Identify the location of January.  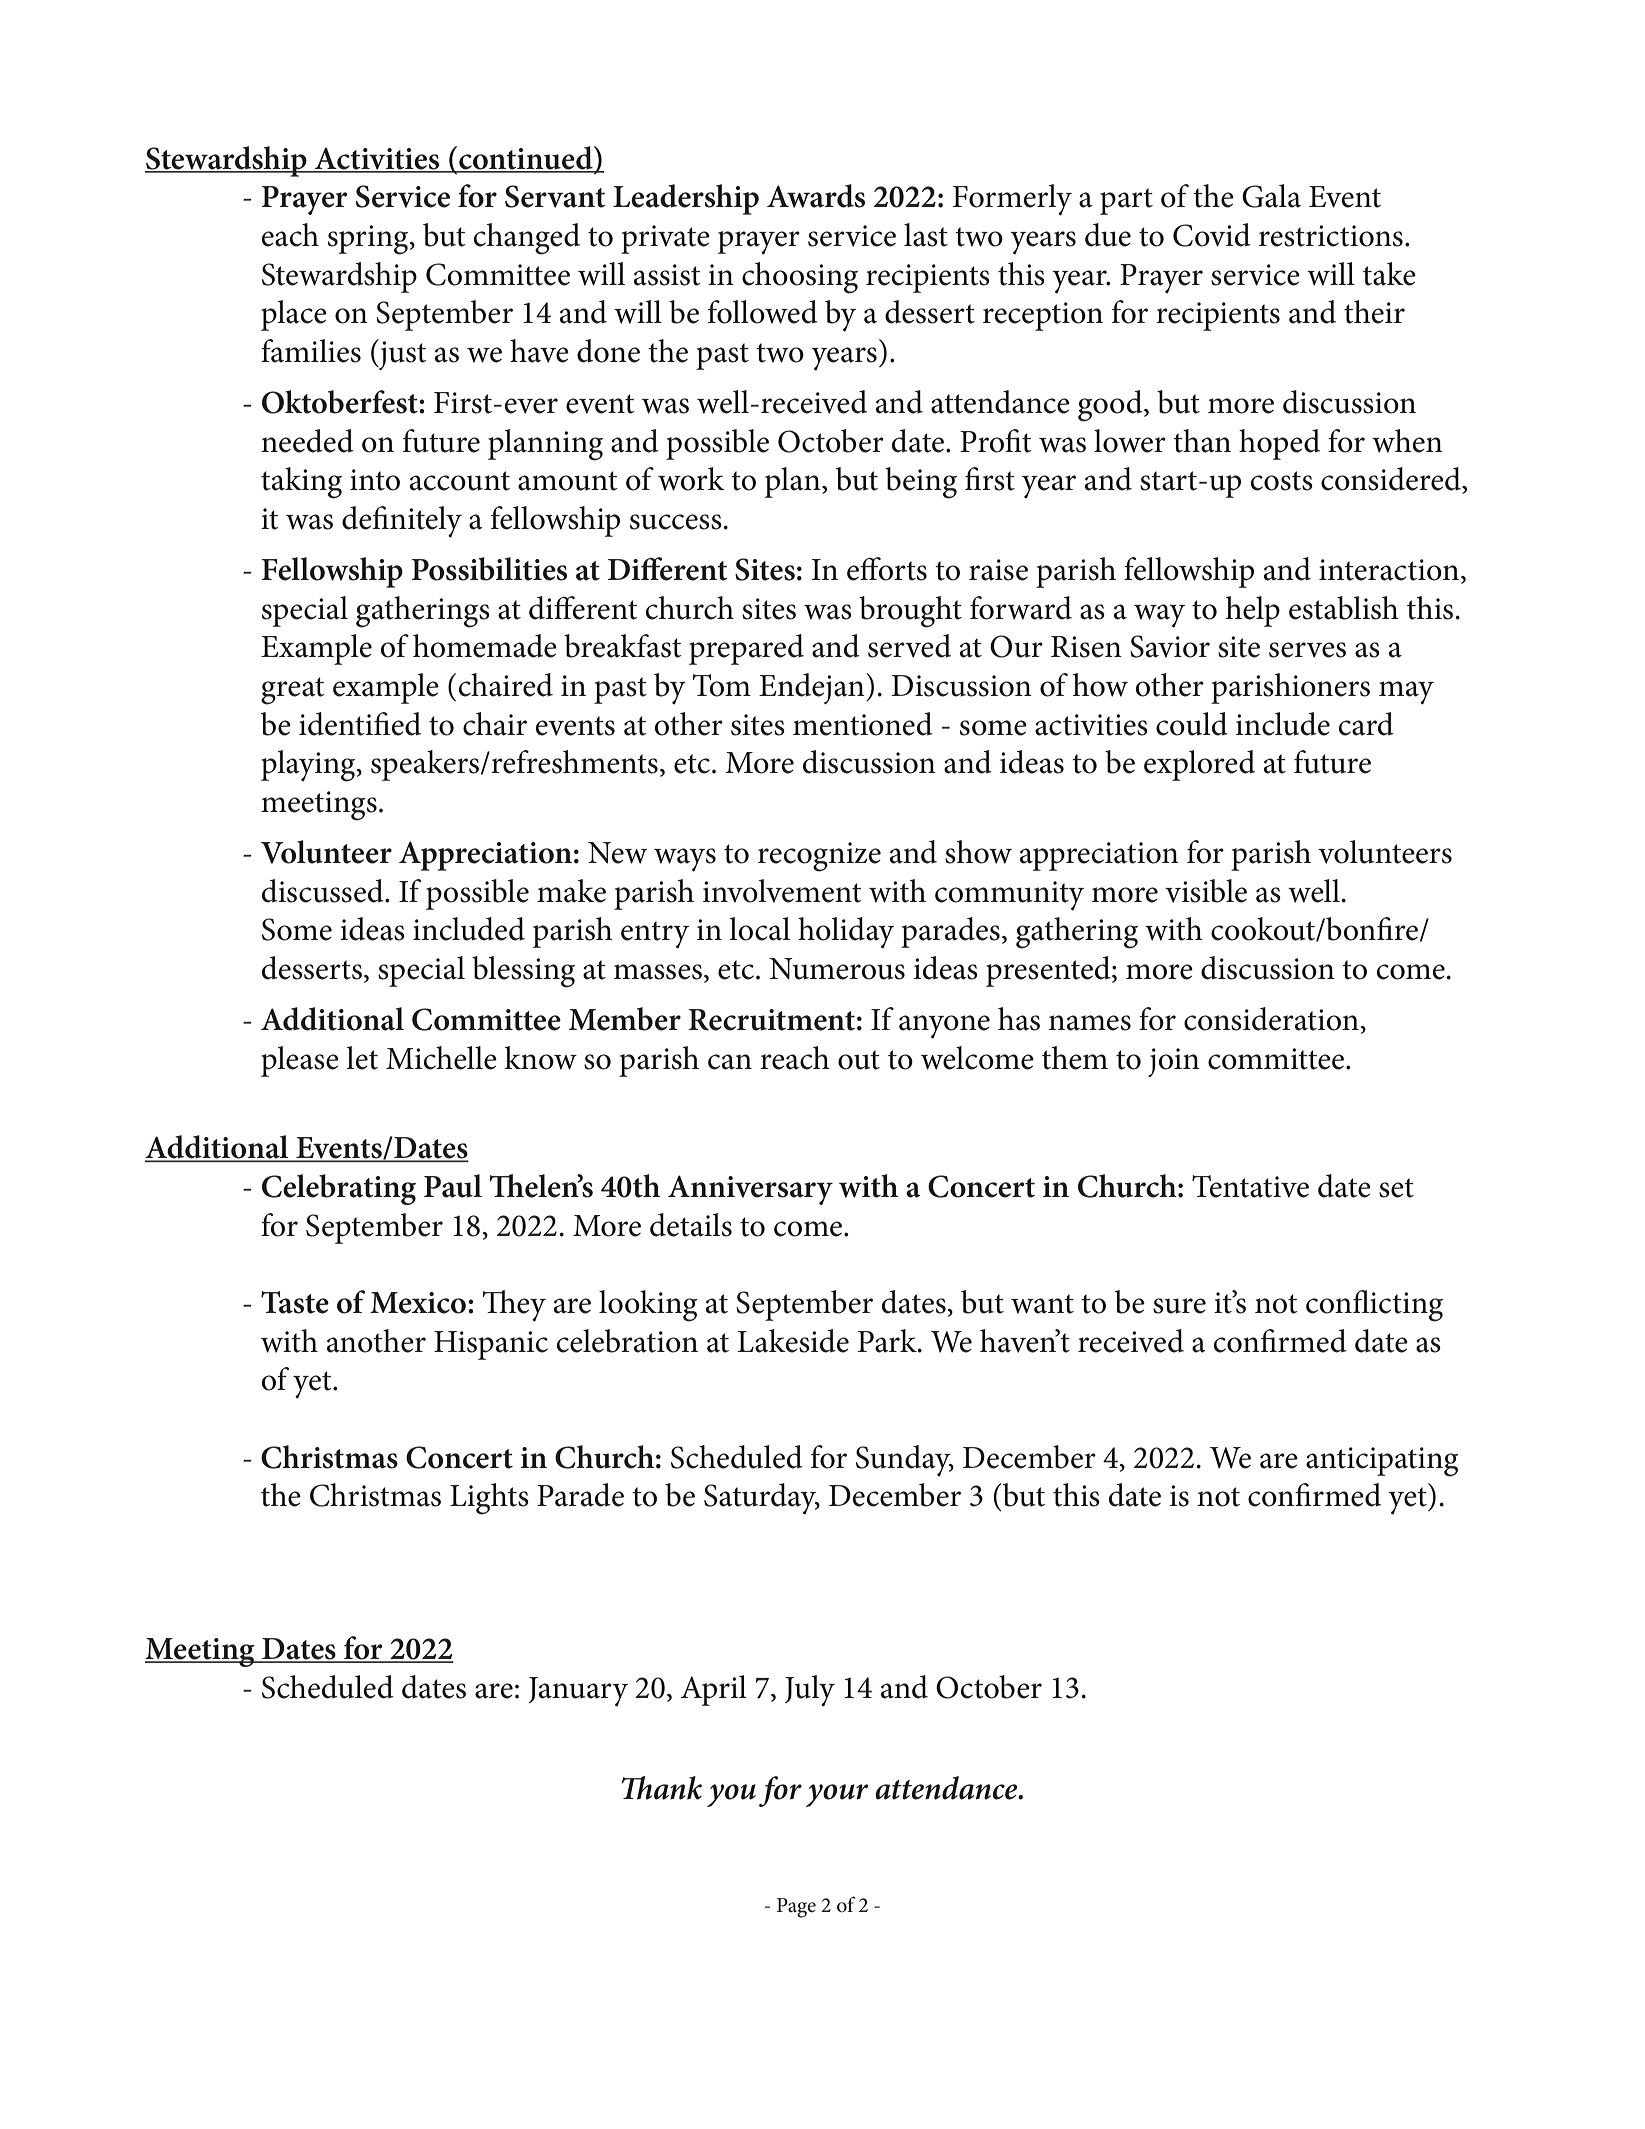
(578, 1692).
